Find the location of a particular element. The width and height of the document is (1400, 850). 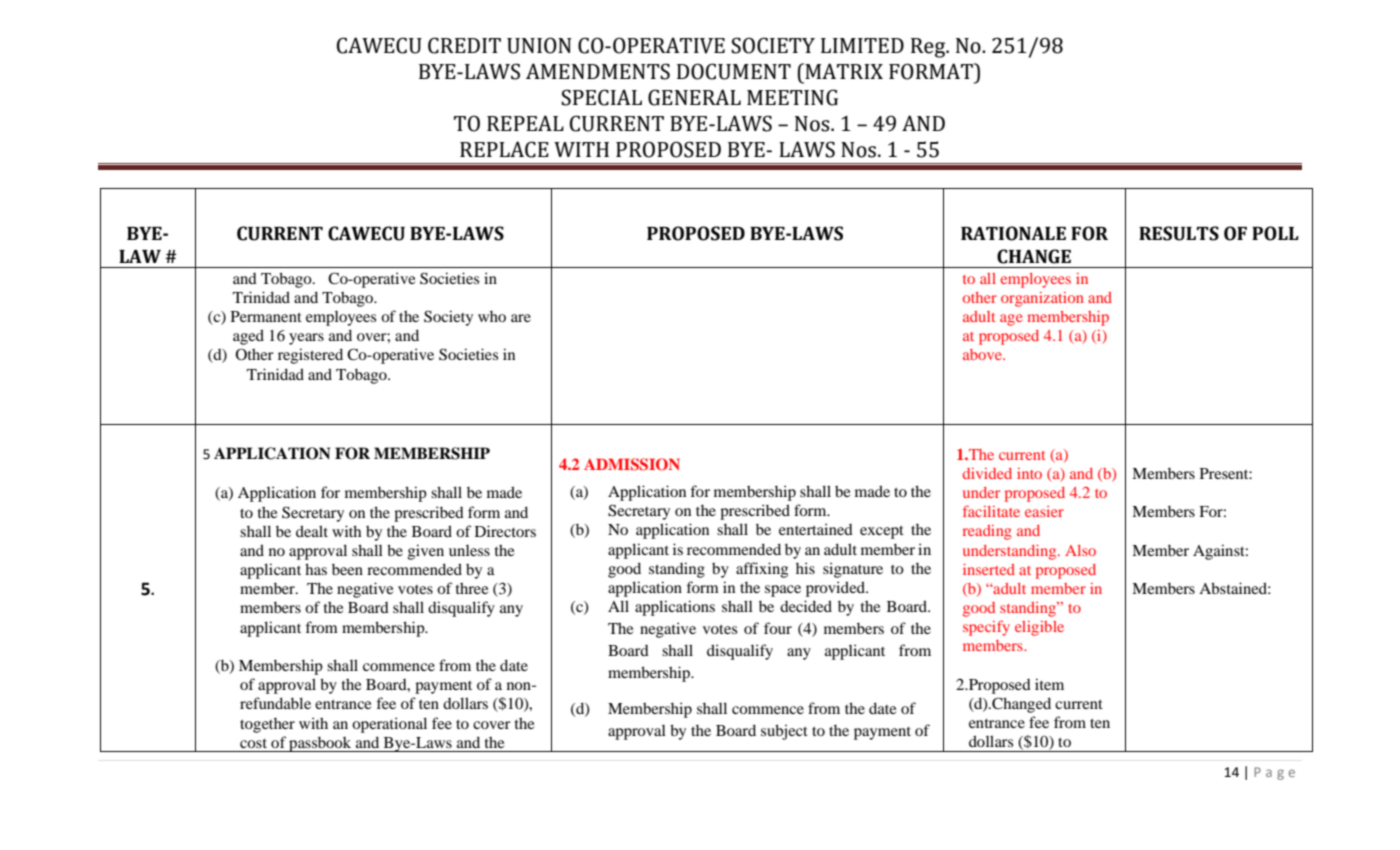

operational is located at coordinates (389, 725).
